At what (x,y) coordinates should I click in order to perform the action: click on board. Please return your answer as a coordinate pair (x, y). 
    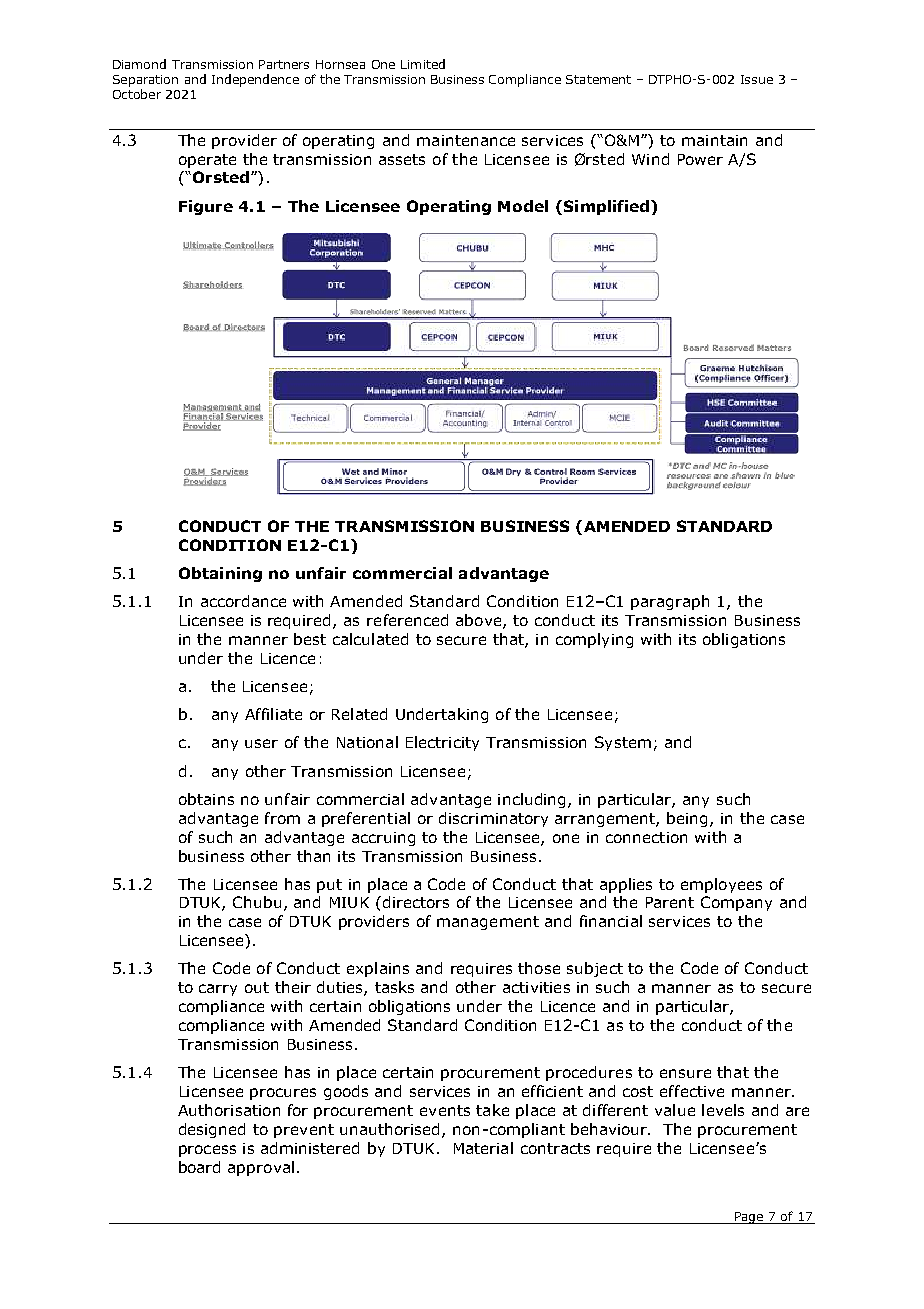
    Looking at the image, I should click on (199, 1167).
